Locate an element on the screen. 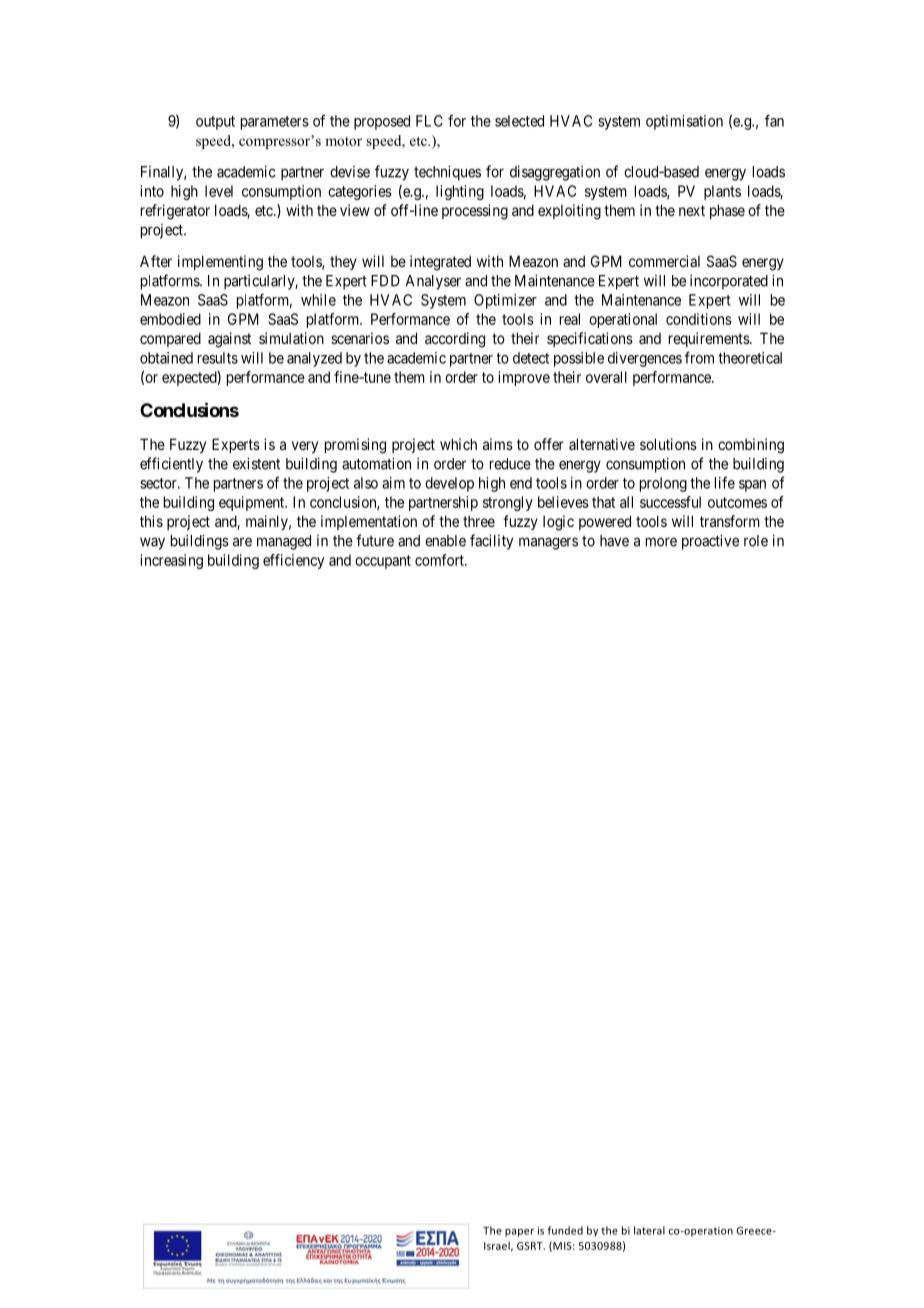 This screenshot has height=1308, width=924. paper is located at coordinates (519, 1233).
